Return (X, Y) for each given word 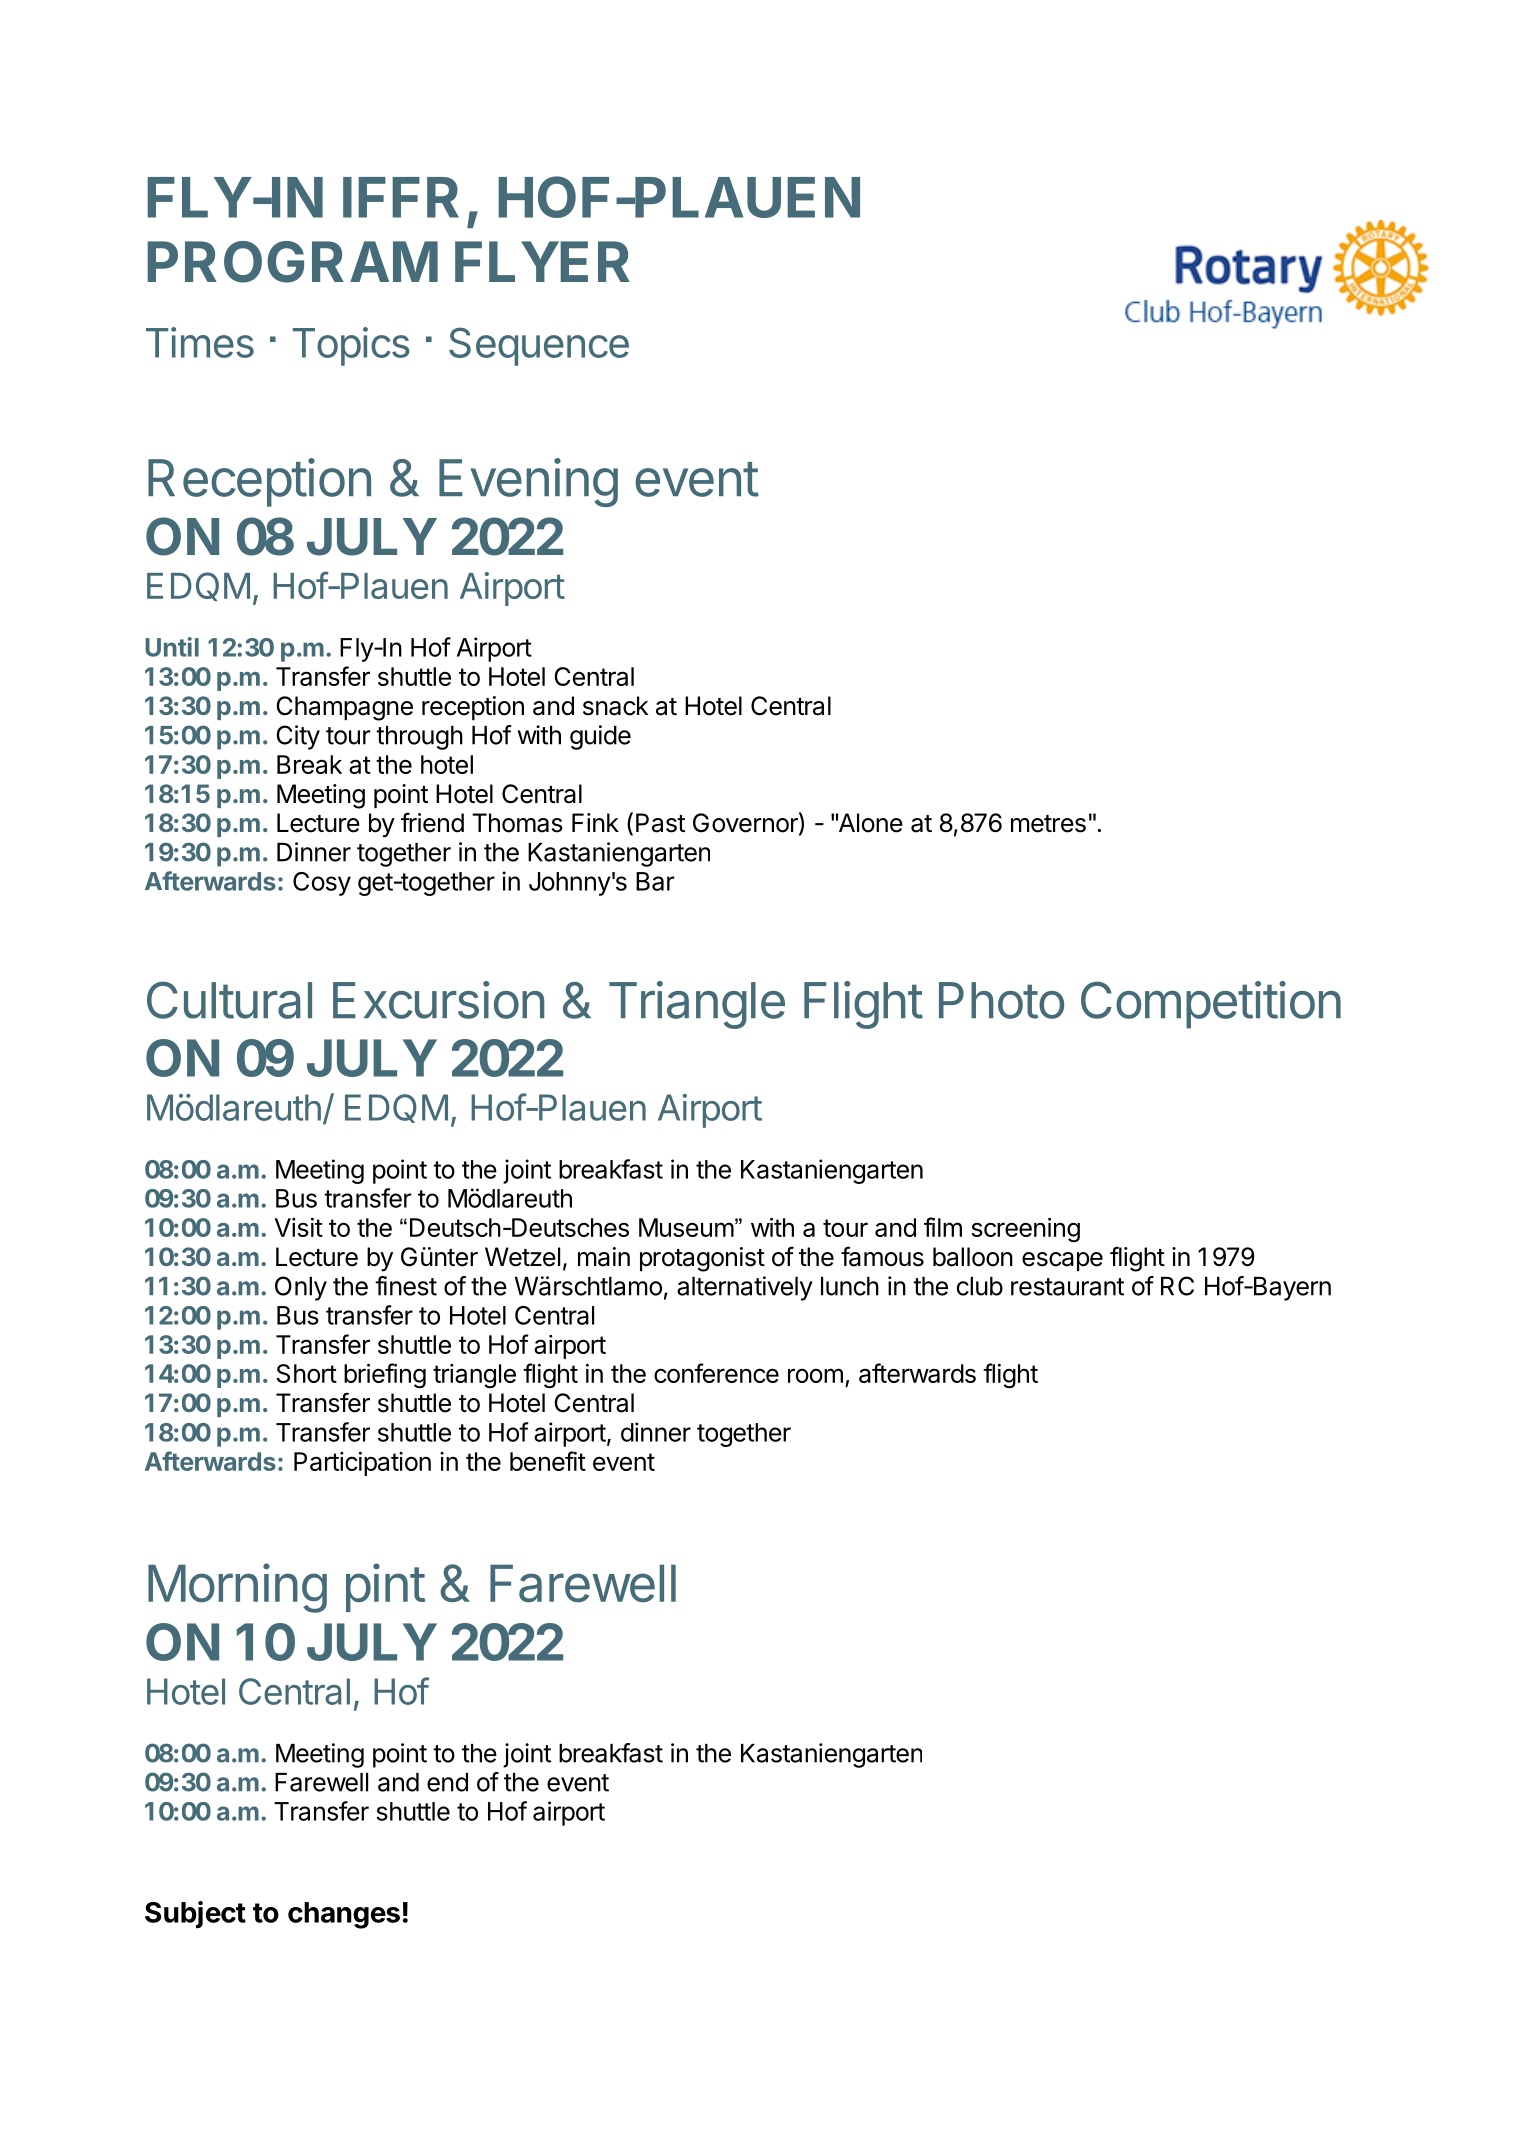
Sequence (539, 346)
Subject (195, 1915)
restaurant (1067, 1287)
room (815, 1375)
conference (716, 1373)
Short (307, 1373)
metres (1048, 824)
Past (660, 823)
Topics (351, 346)
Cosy (322, 884)
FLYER (542, 261)
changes (344, 1915)
